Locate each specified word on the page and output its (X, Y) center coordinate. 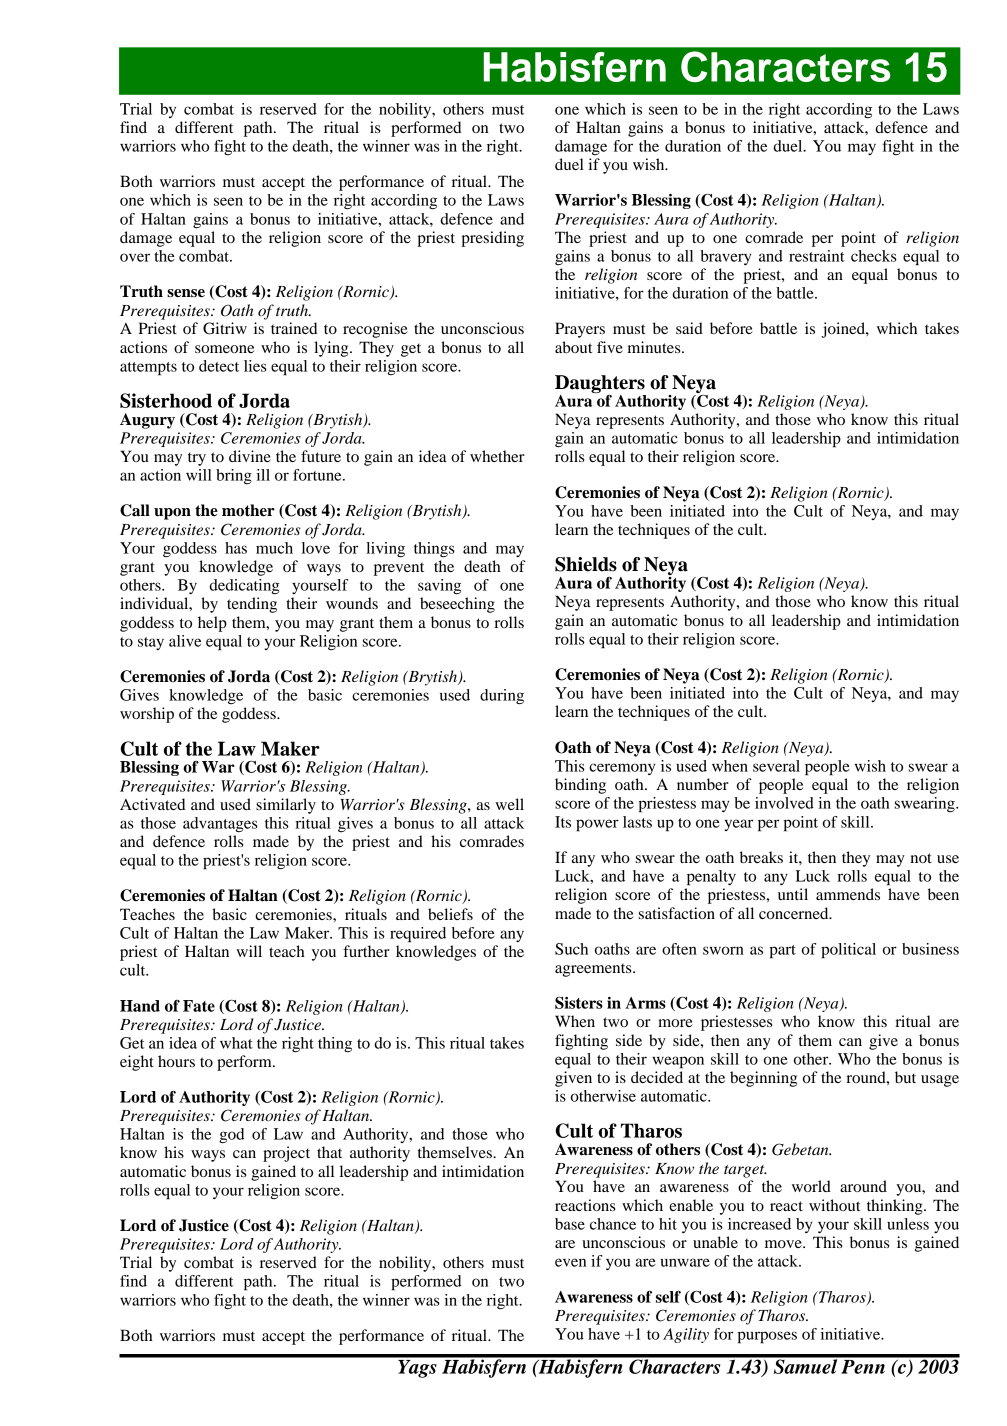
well (509, 804)
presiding (492, 239)
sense (186, 293)
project (286, 1154)
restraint (817, 256)
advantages (220, 824)
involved (784, 803)
